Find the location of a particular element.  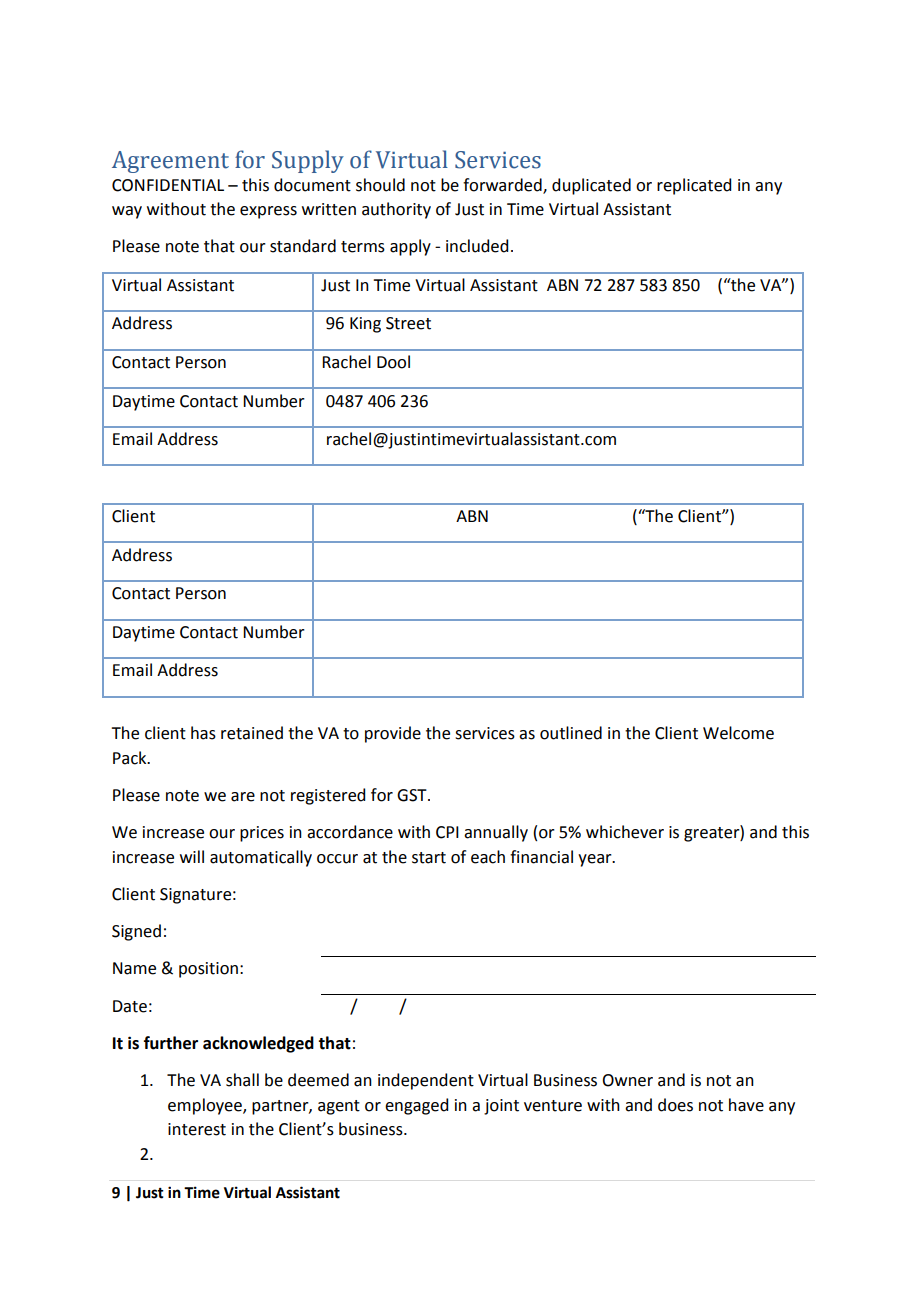

are is located at coordinates (243, 797).
